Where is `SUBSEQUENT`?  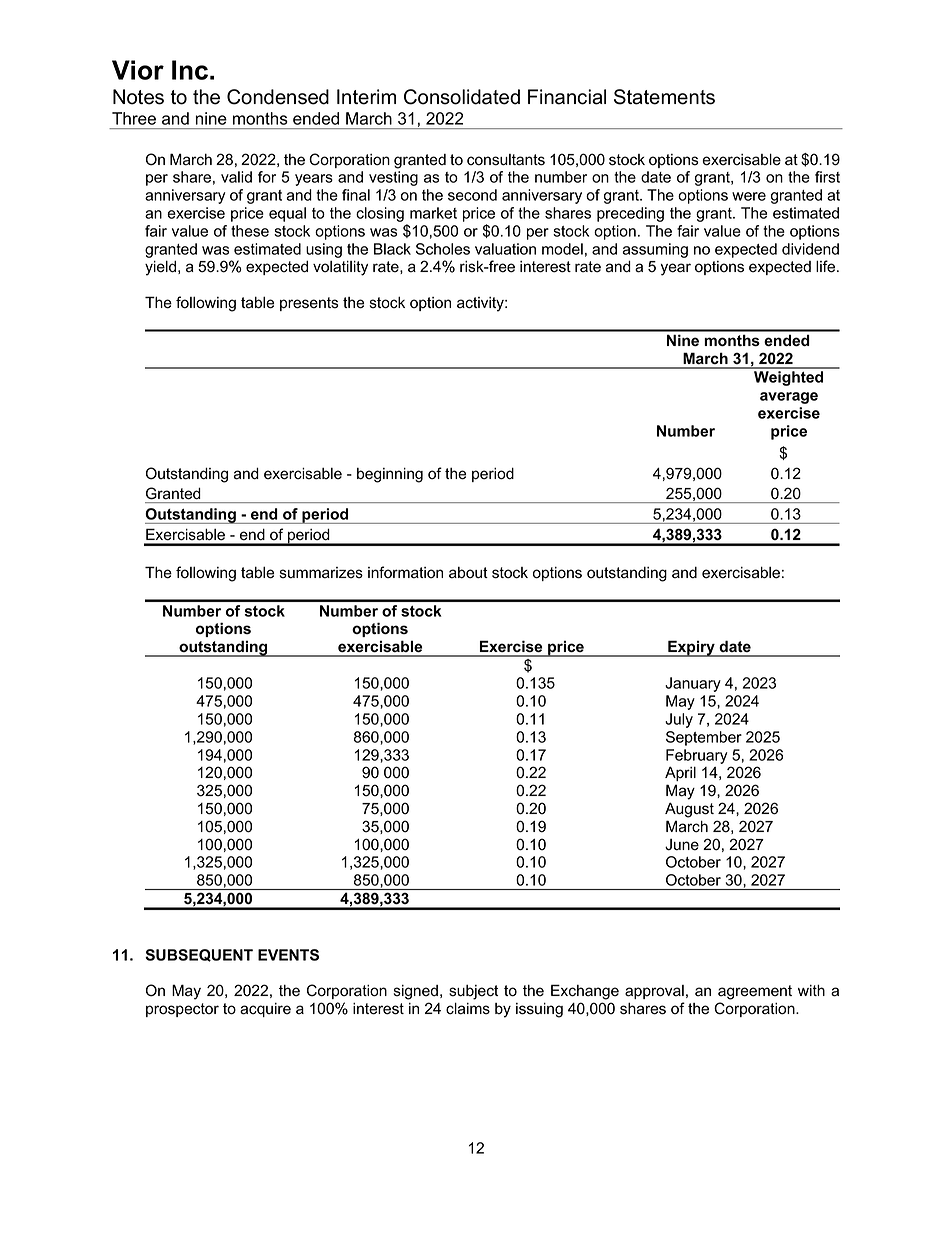 SUBSEQUENT is located at coordinates (199, 955).
